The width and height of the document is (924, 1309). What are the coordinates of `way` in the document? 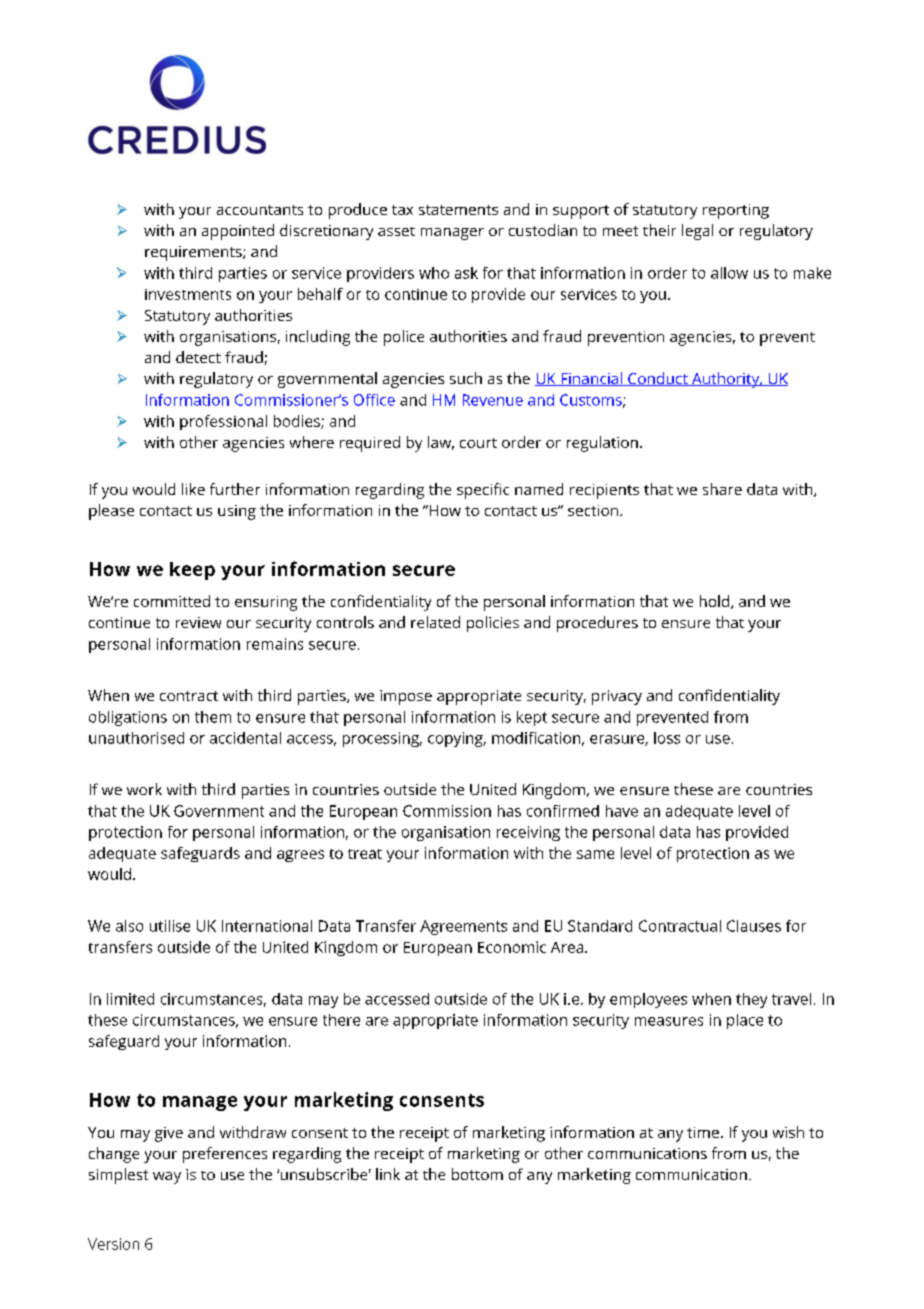 It's located at (167, 1178).
